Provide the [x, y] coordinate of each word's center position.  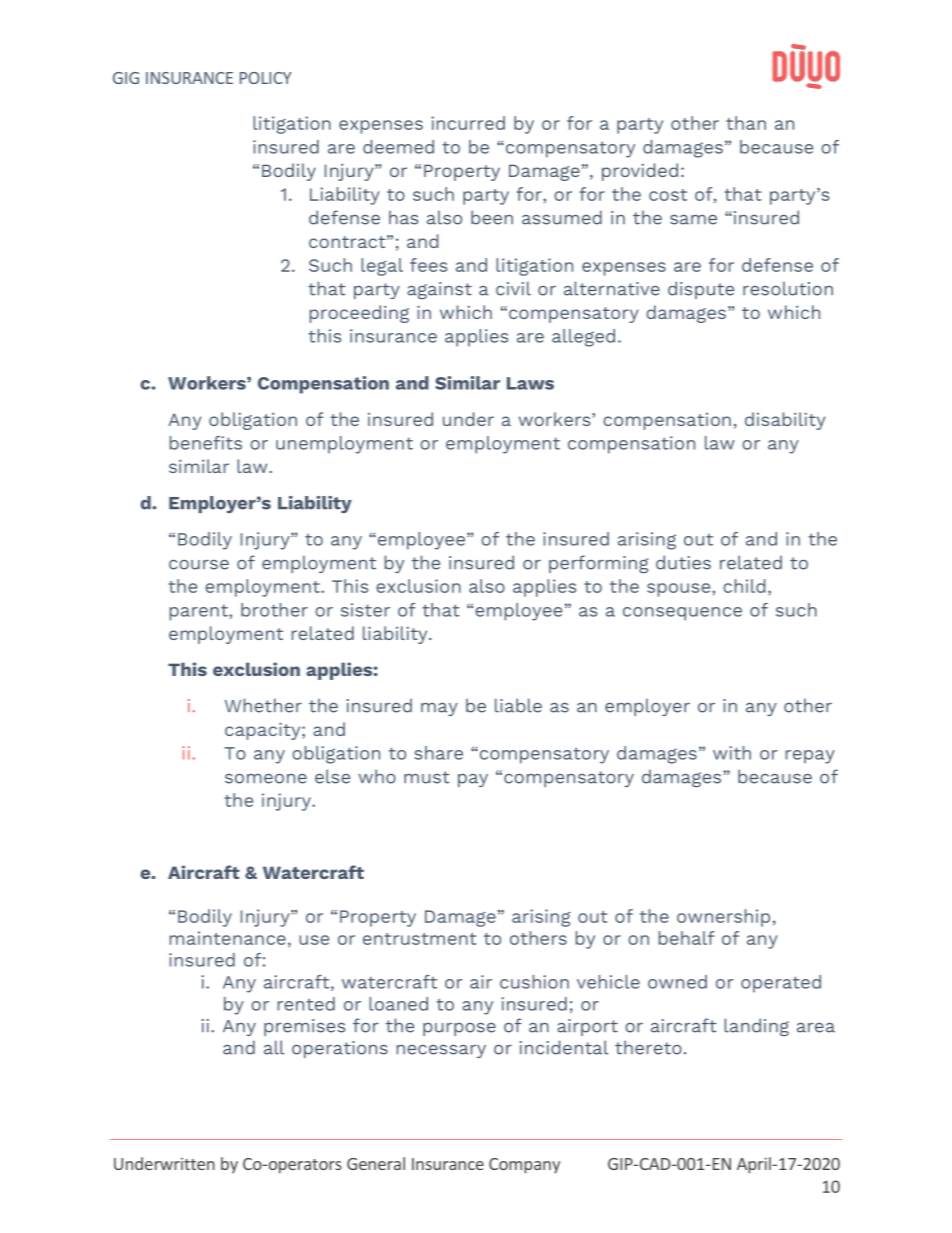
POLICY [266, 78]
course [199, 565]
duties [683, 562]
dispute [701, 290]
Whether [263, 705]
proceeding [359, 314]
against [439, 290]
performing [598, 564]
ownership [723, 918]
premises [304, 1027]
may [439, 709]
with [732, 753]
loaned [398, 1004]
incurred [468, 123]
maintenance [228, 938]
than [746, 123]
